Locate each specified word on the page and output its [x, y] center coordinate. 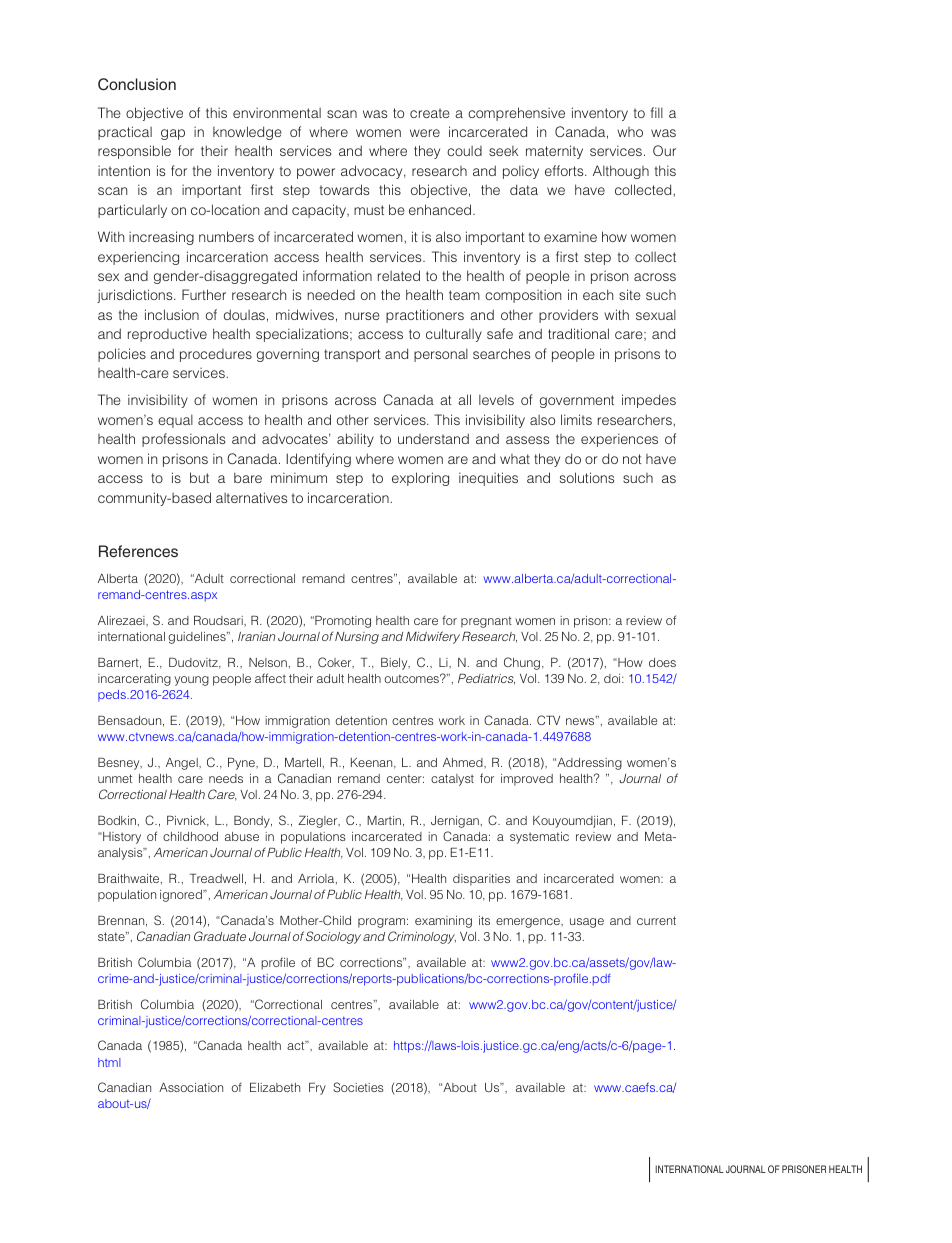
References [138, 551]
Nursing [357, 638]
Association [191, 1087]
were [425, 133]
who [630, 132]
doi [613, 678]
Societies [358, 1087]
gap [173, 134]
